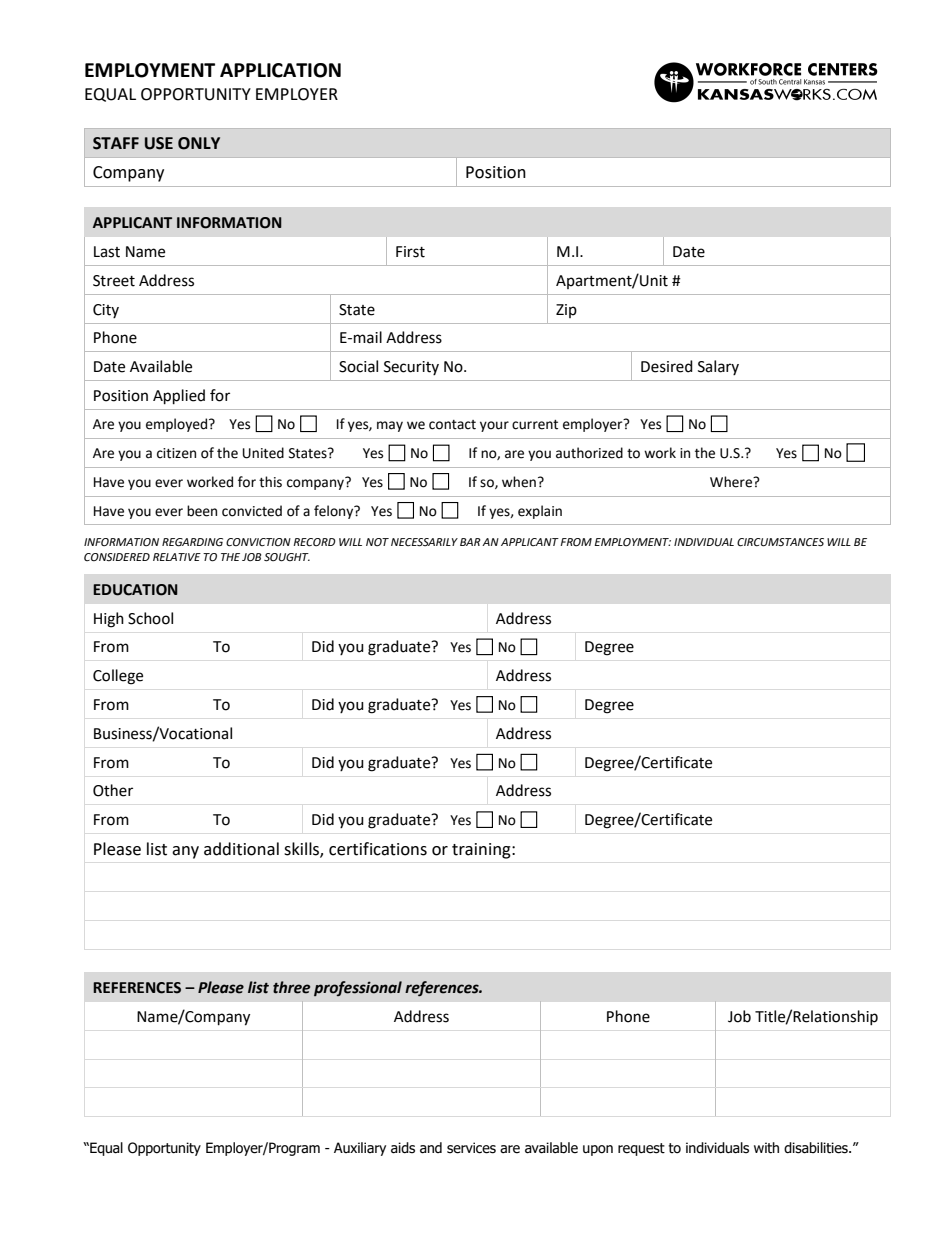 Image resolution: width=952 pixels, height=1233 pixels. Describe the element at coordinates (410, 252) in the page. I see `First` at that location.
